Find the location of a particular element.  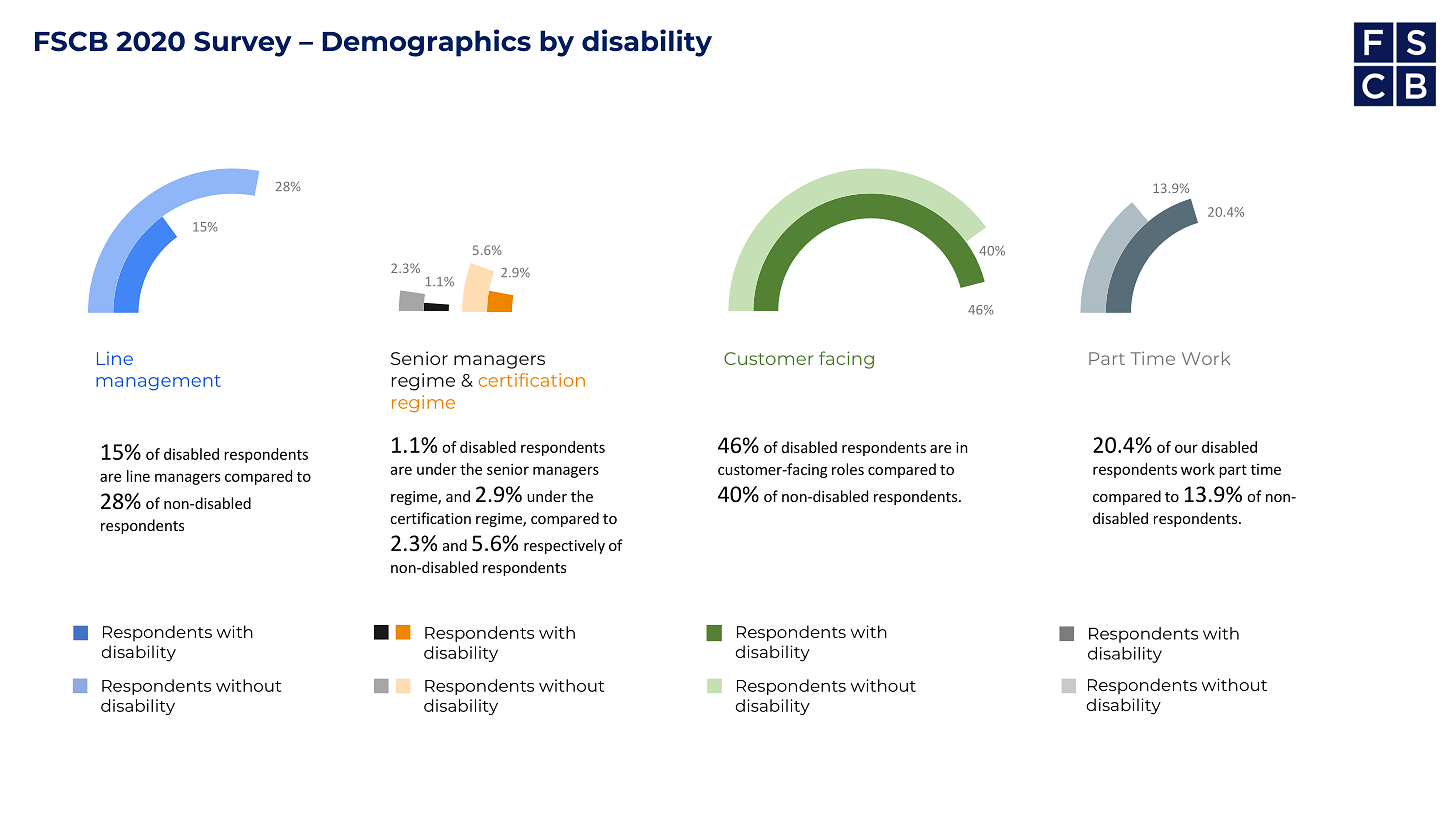

Survey is located at coordinates (243, 44).
